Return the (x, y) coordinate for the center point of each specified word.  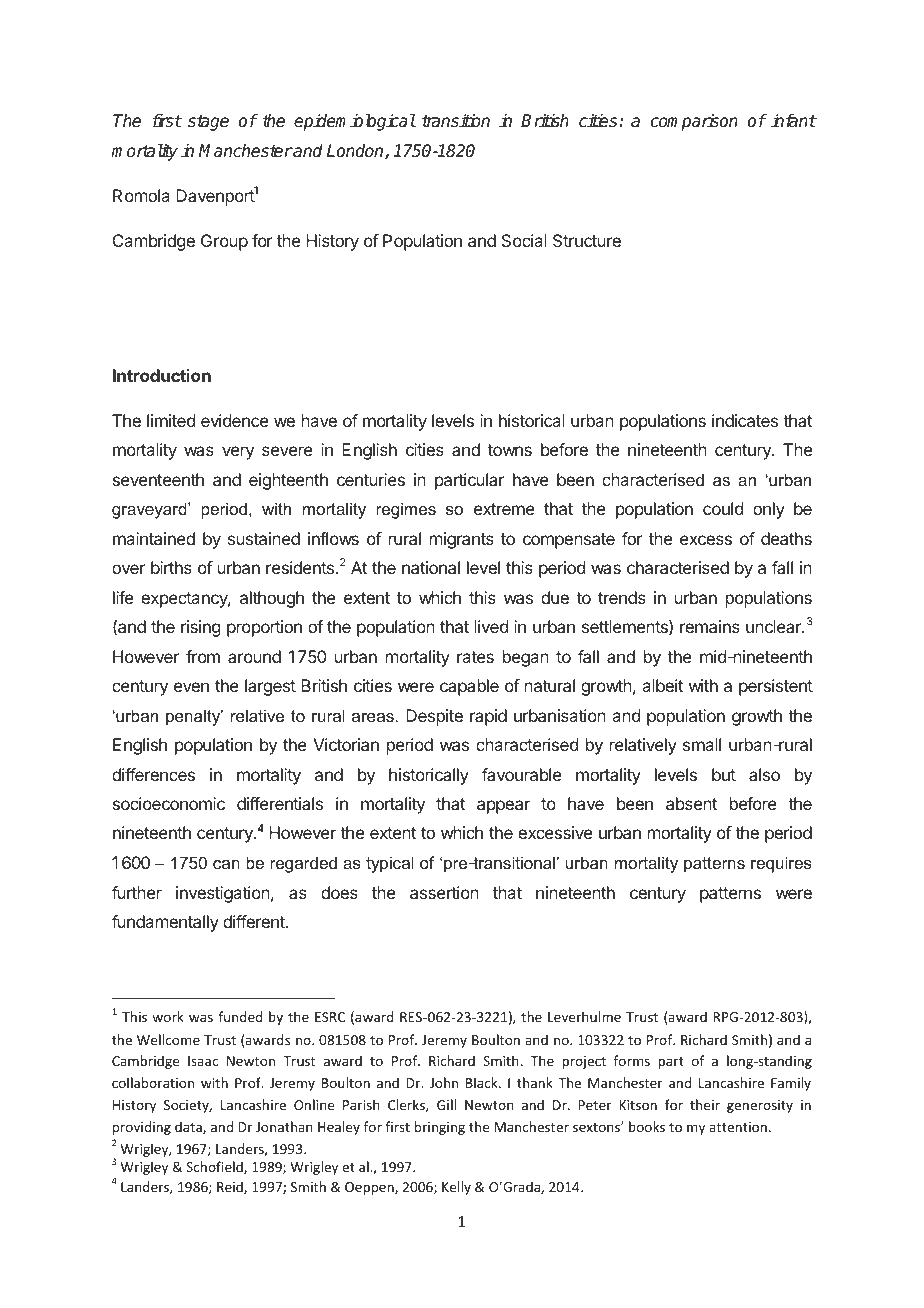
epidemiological (355, 122)
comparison (694, 122)
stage (208, 123)
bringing (440, 1128)
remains (710, 626)
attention (738, 1127)
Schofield (215, 1167)
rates (475, 657)
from (203, 656)
